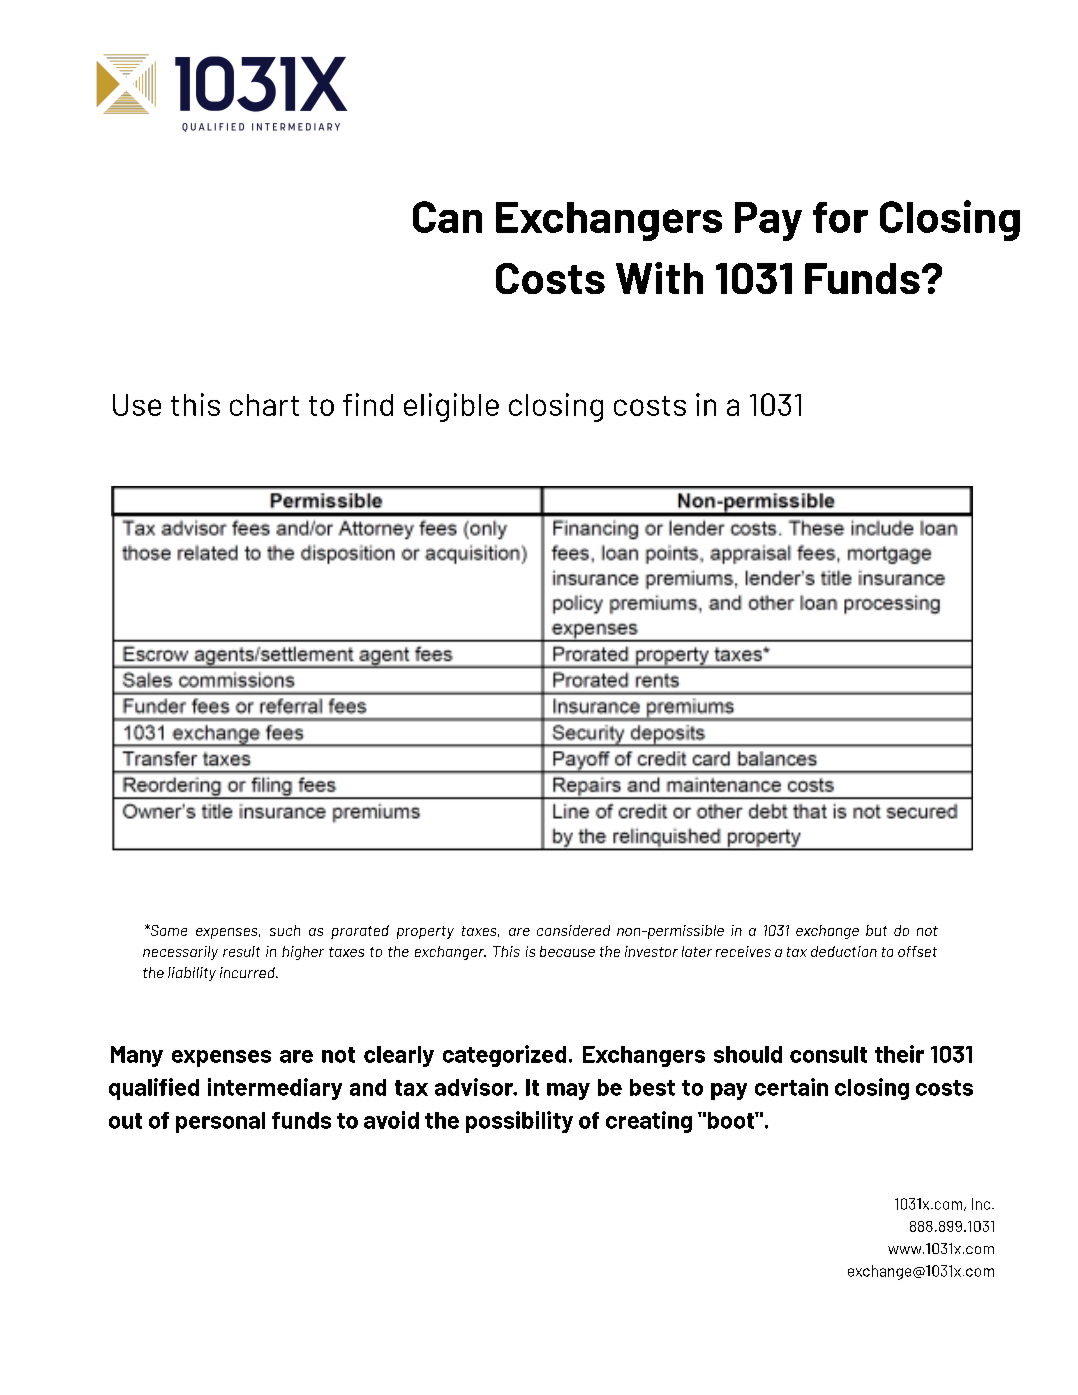  Describe the element at coordinates (659, 278) in the screenshot. I see `With` at that location.
